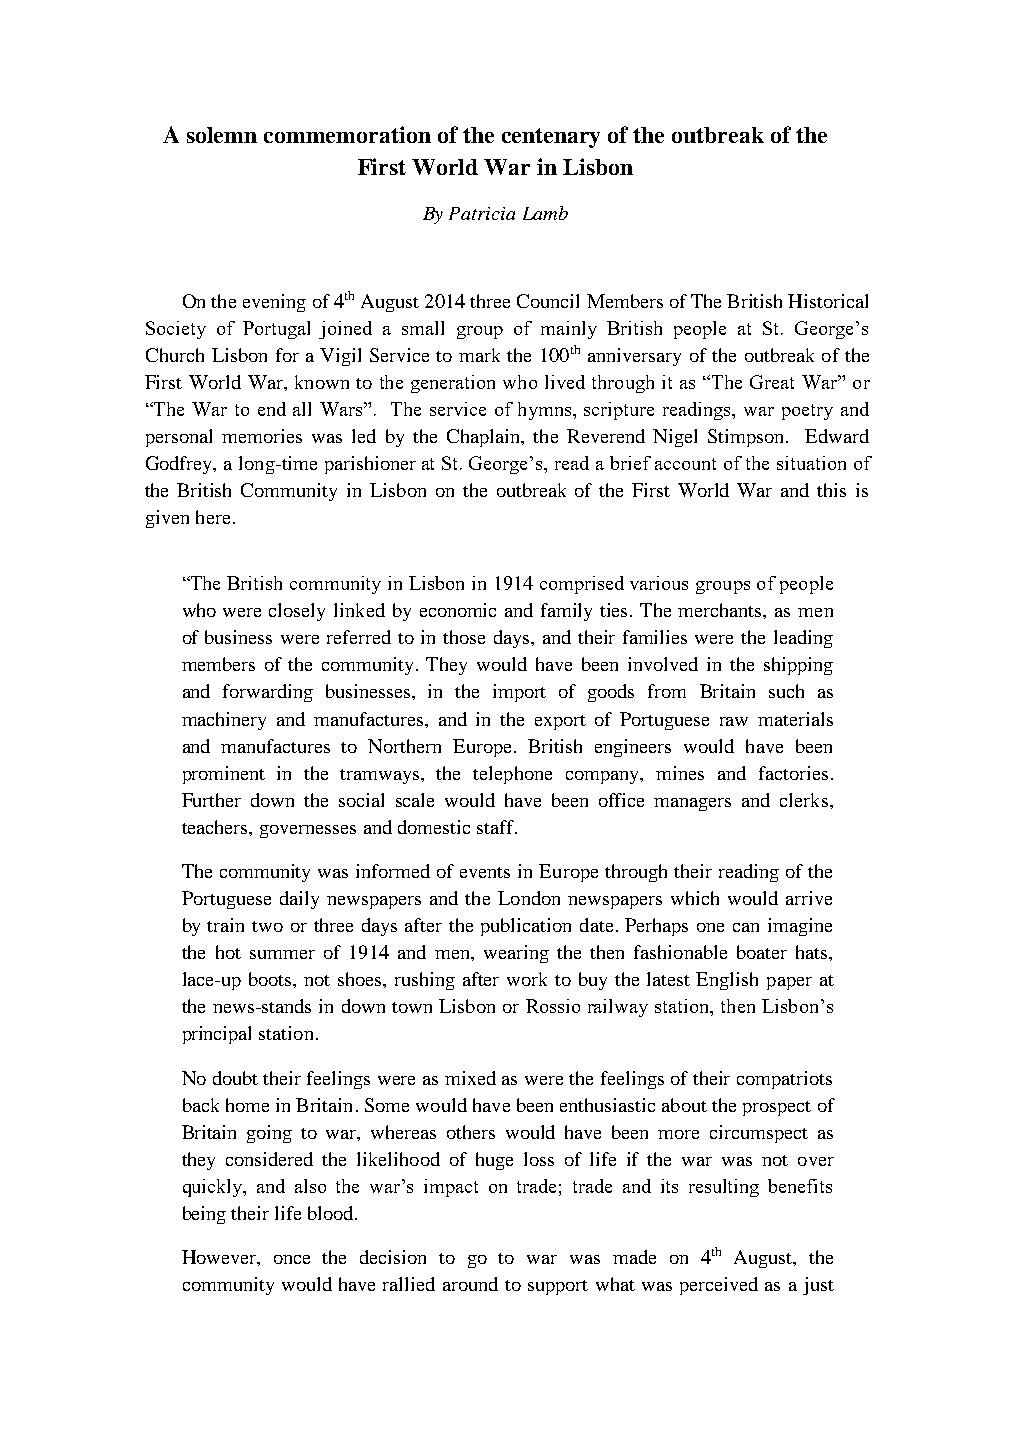 The image size is (1015, 1436). What do you see at coordinates (582, 585) in the screenshot?
I see `comprised` at bounding box center [582, 585].
